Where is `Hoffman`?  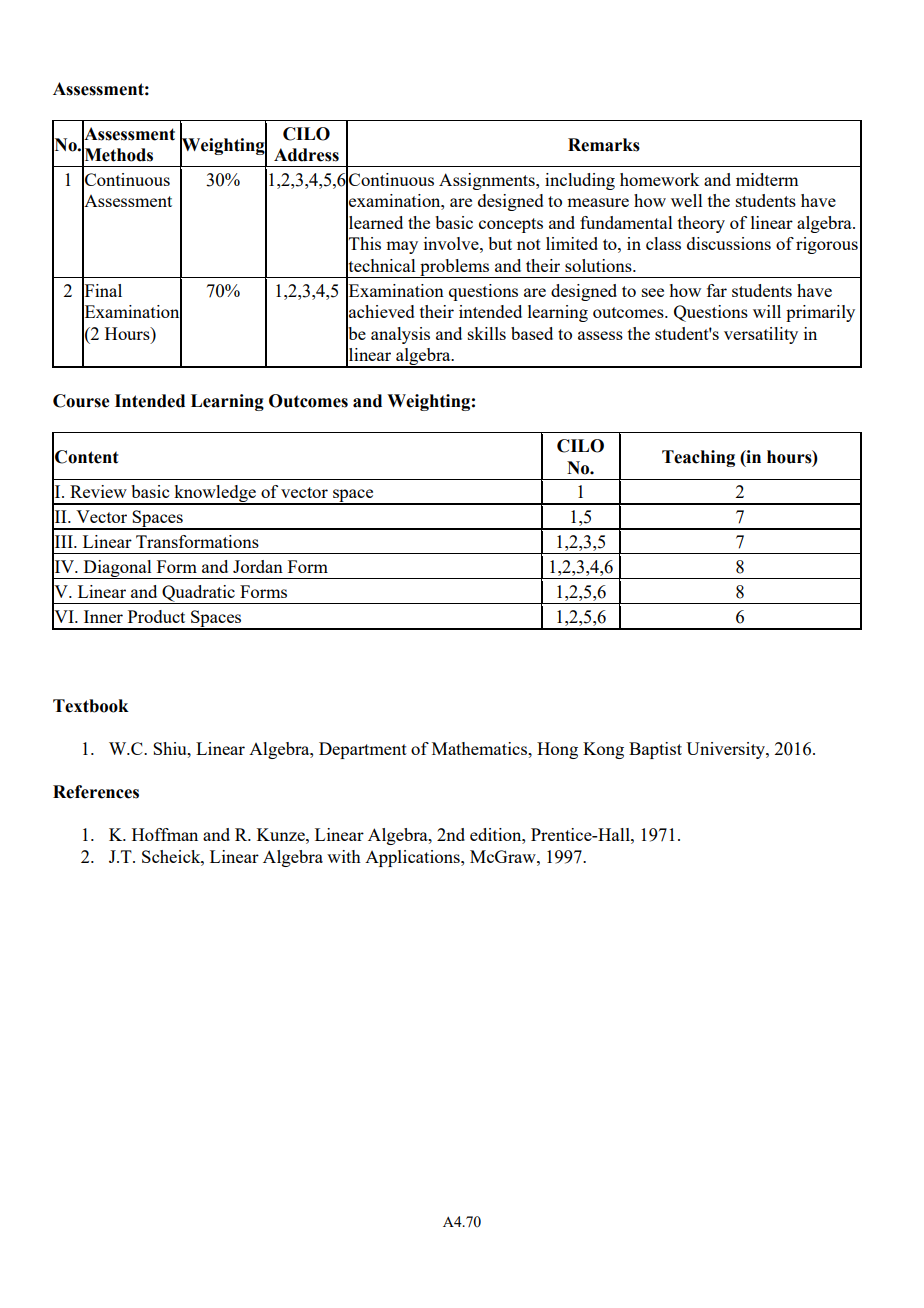
Hoffman is located at coordinates (165, 834).
